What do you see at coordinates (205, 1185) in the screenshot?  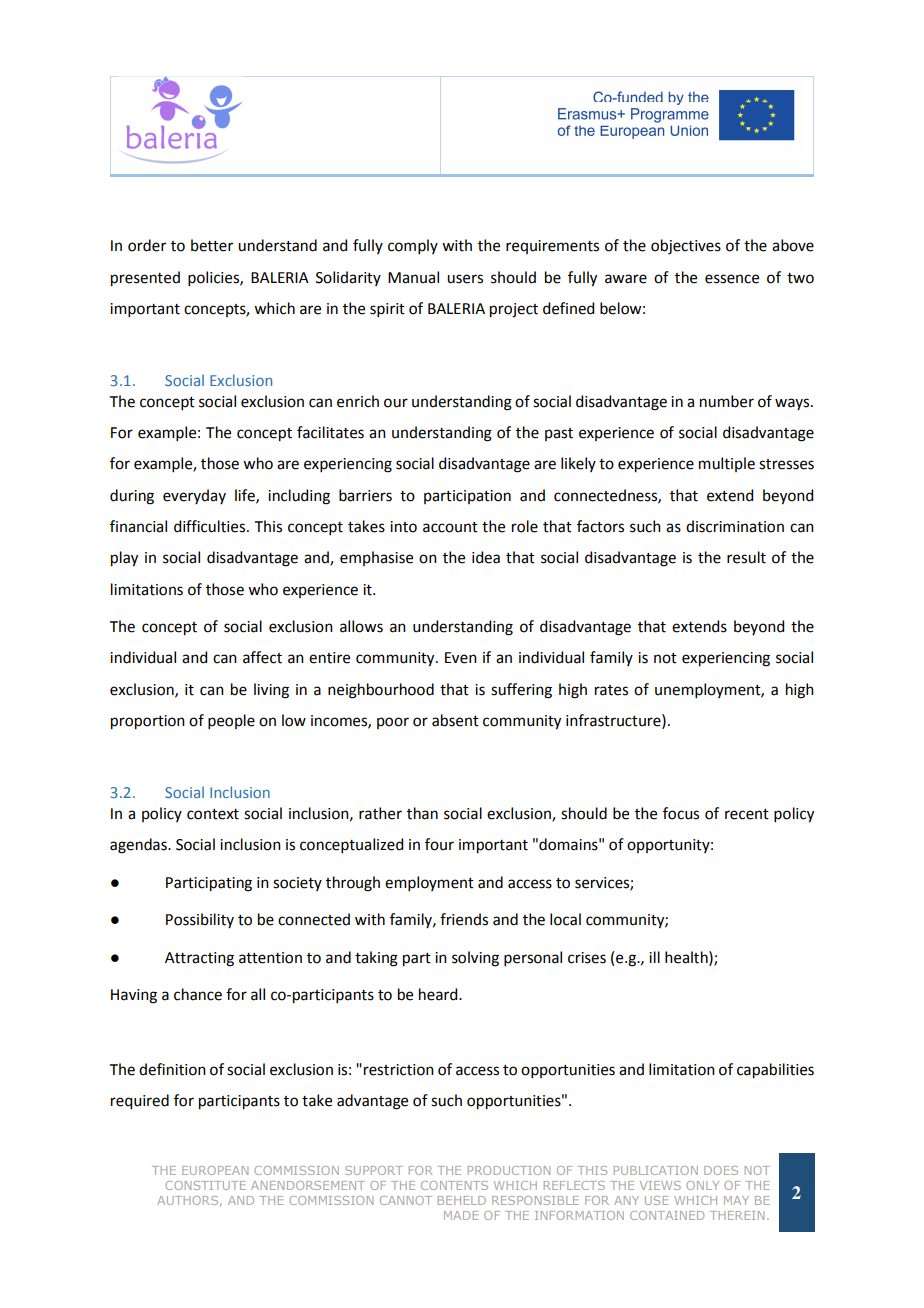 I see `CONSTITUTE` at bounding box center [205, 1185].
